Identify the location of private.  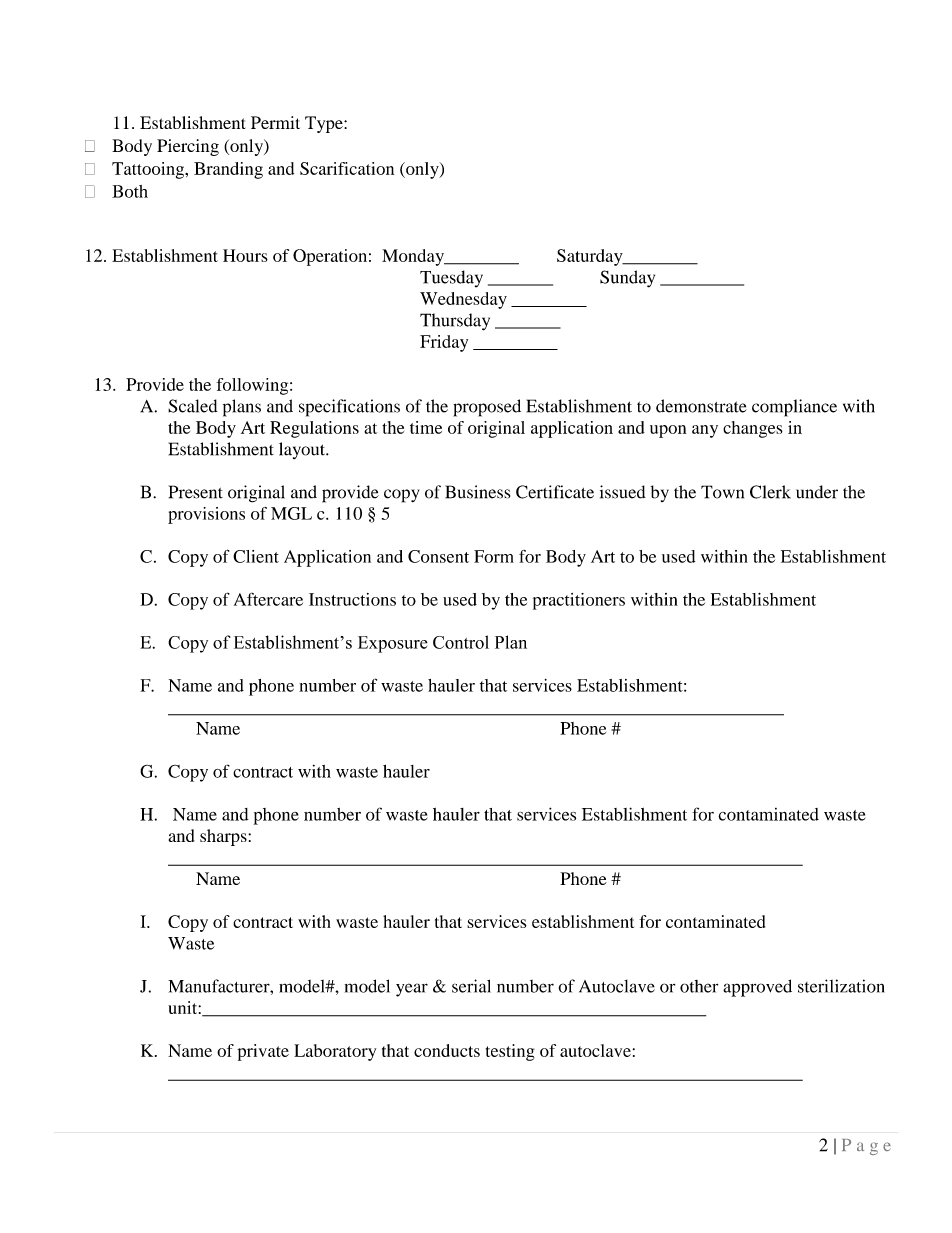
(263, 1052).
